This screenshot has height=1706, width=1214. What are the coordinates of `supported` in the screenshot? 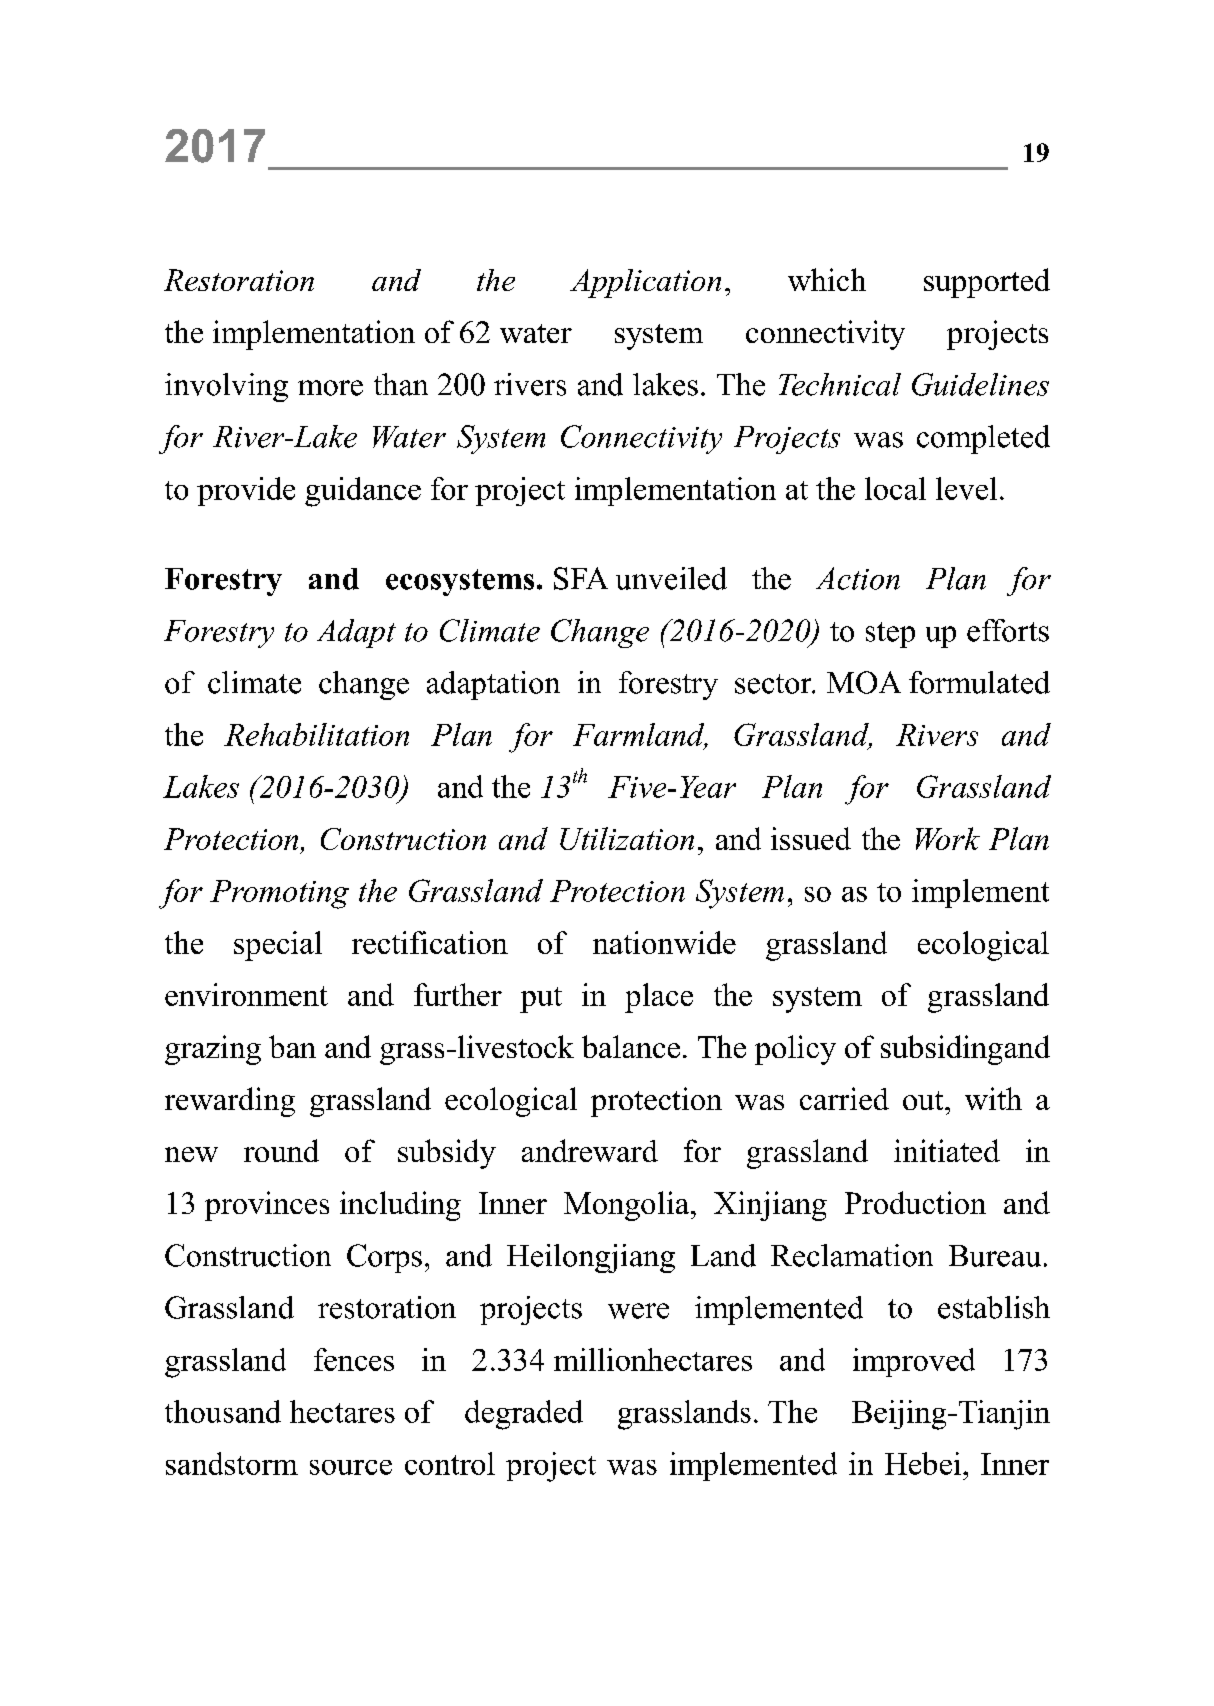 It's located at (987, 283).
